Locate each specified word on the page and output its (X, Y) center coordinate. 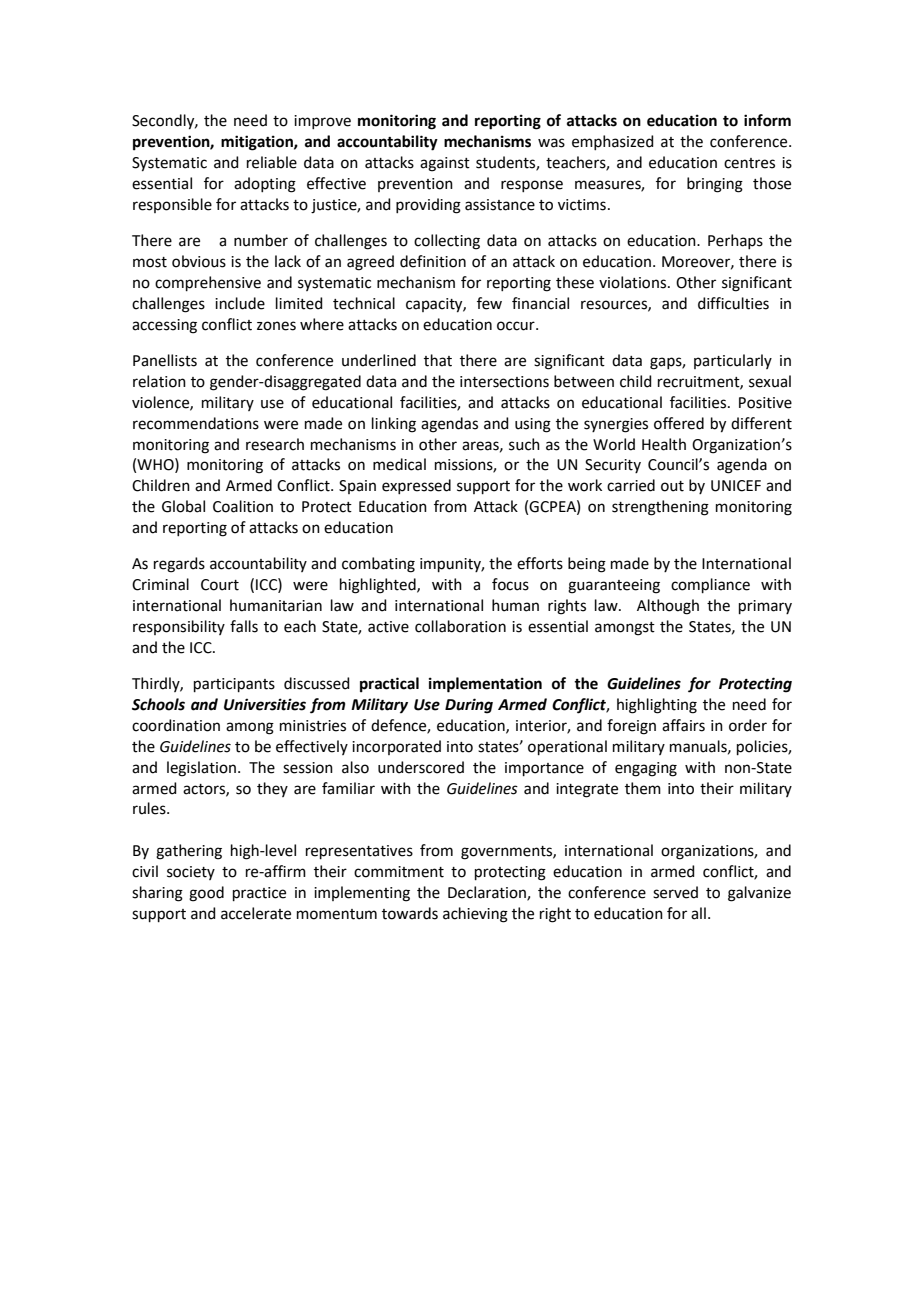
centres (749, 163)
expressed (416, 486)
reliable (272, 162)
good (206, 894)
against (445, 164)
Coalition (243, 506)
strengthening (660, 508)
